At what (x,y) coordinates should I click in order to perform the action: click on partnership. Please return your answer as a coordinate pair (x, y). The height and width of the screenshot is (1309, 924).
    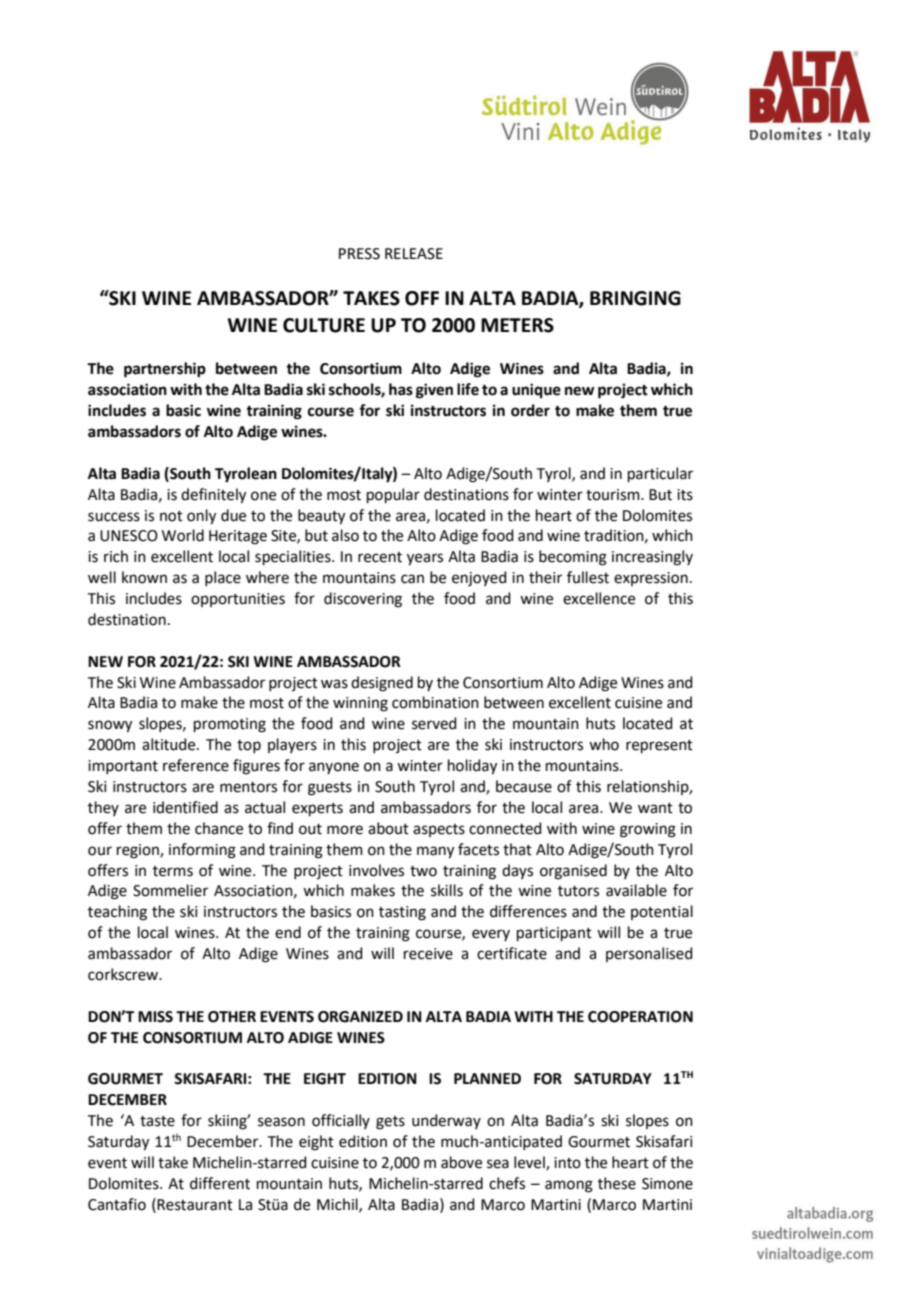
    Looking at the image, I should click on (165, 370).
